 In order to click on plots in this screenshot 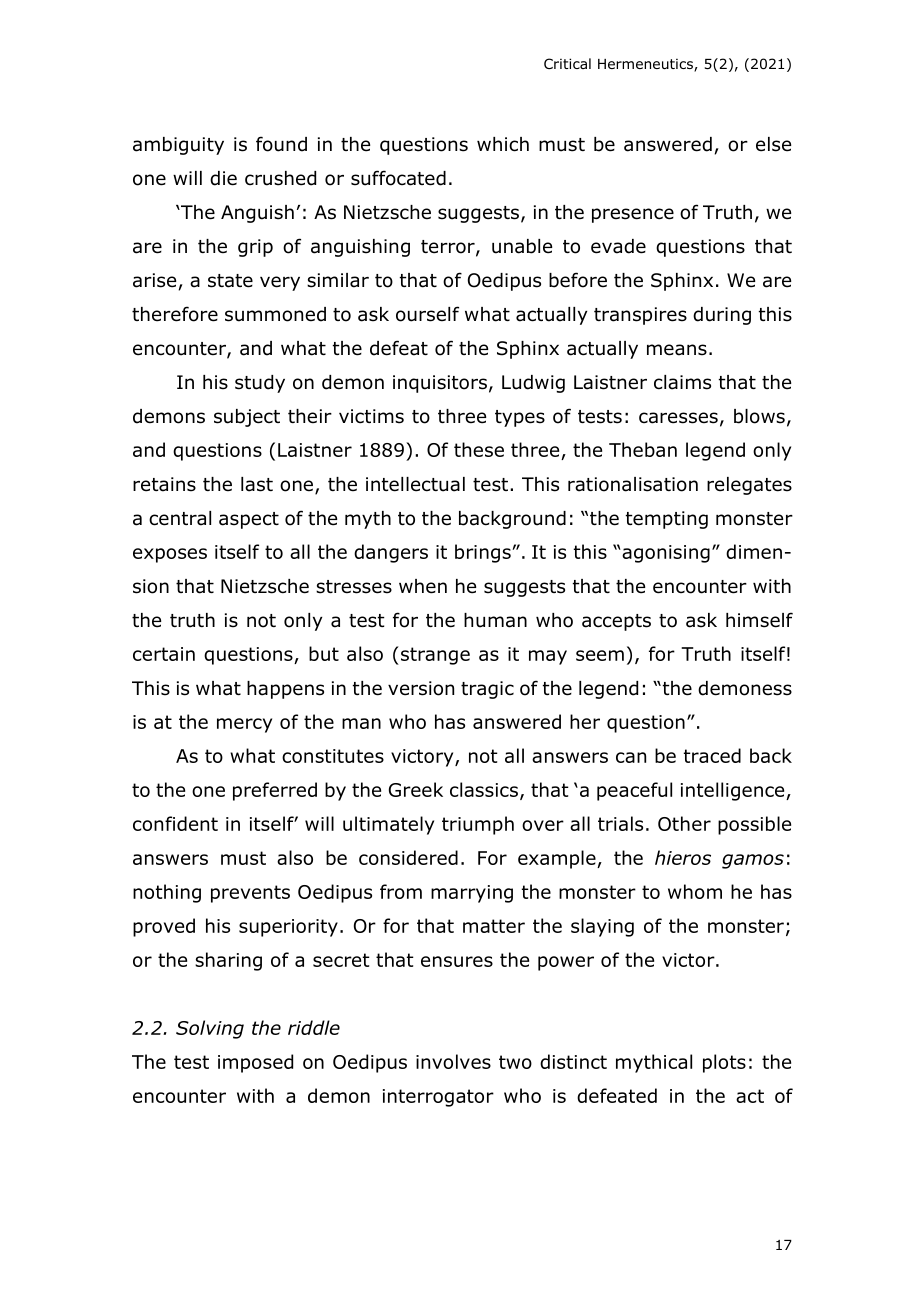, I will do `click(724, 1063)`.
